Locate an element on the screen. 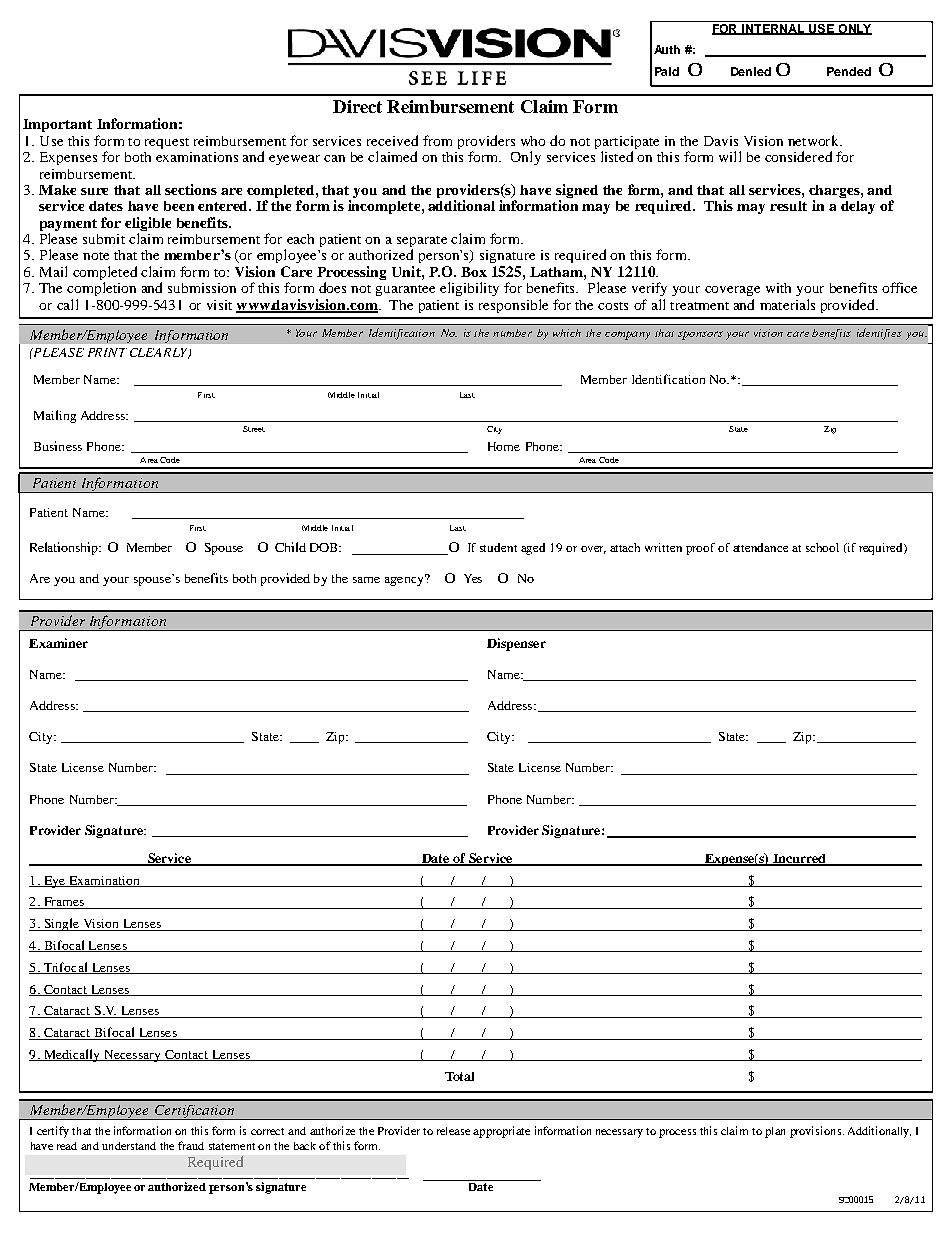 The height and width of the screenshot is (1233, 952). Total is located at coordinates (459, 1076).
